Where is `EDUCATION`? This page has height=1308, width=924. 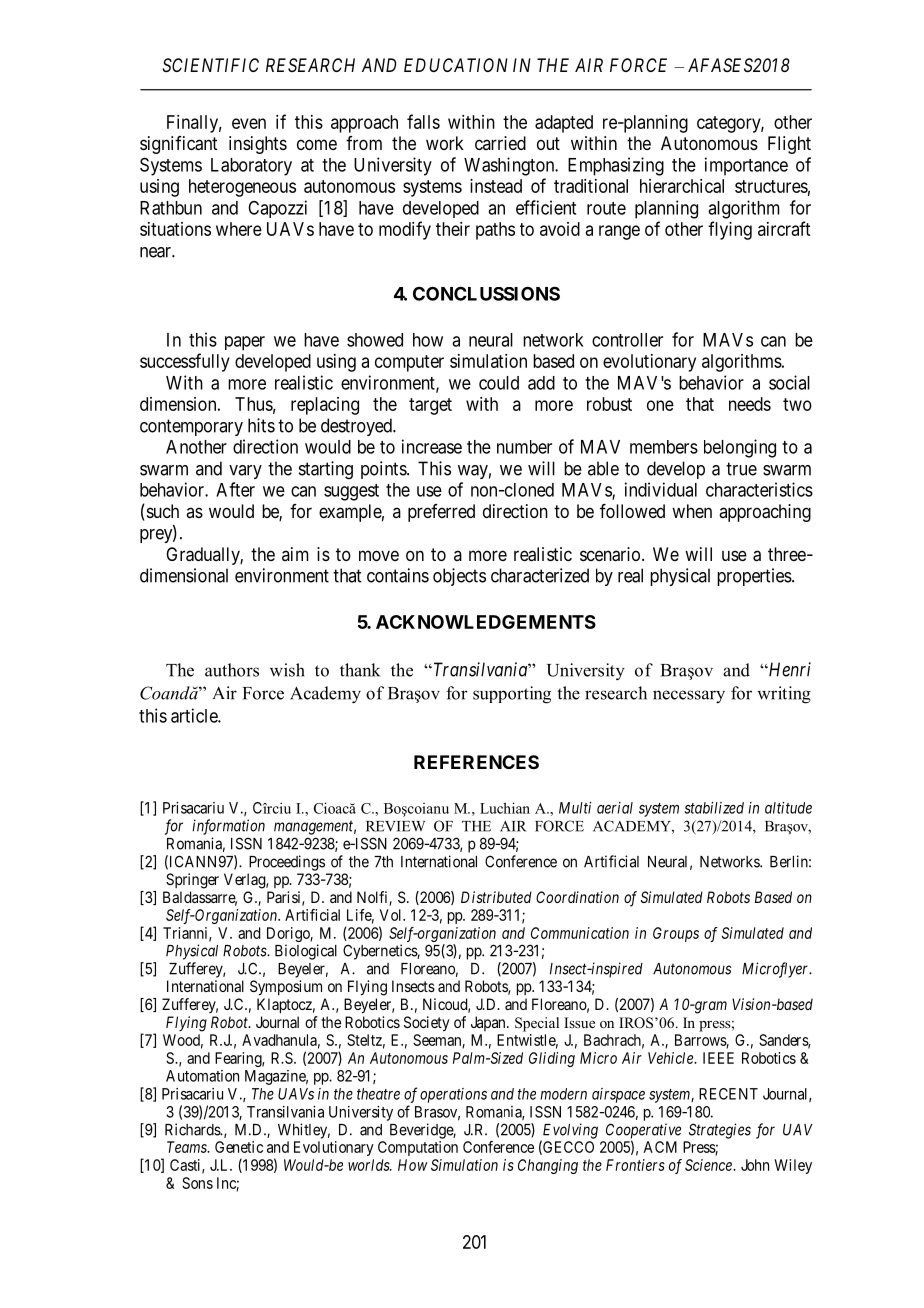 EDUCATION is located at coordinates (456, 65).
